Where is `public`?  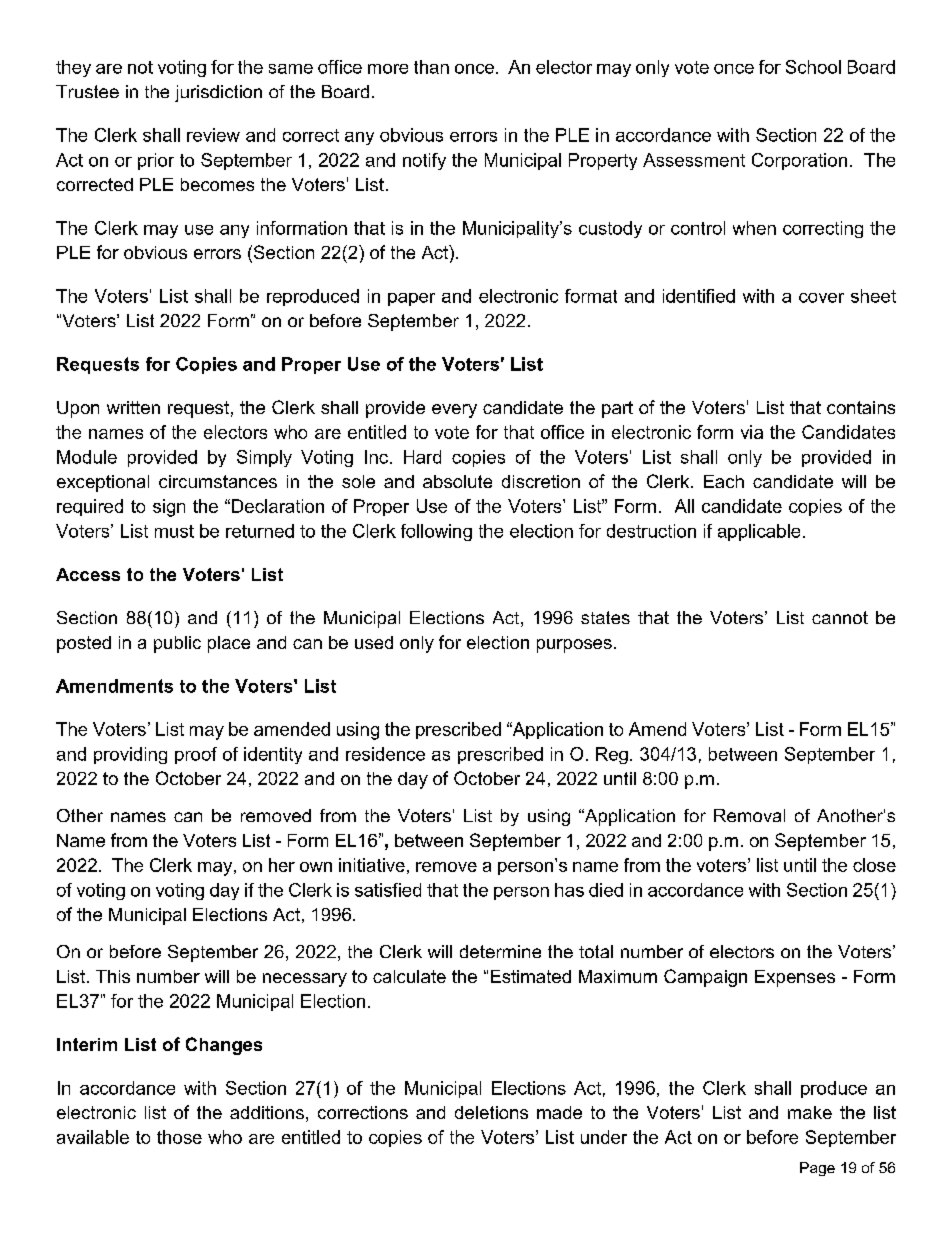
public is located at coordinates (177, 644).
